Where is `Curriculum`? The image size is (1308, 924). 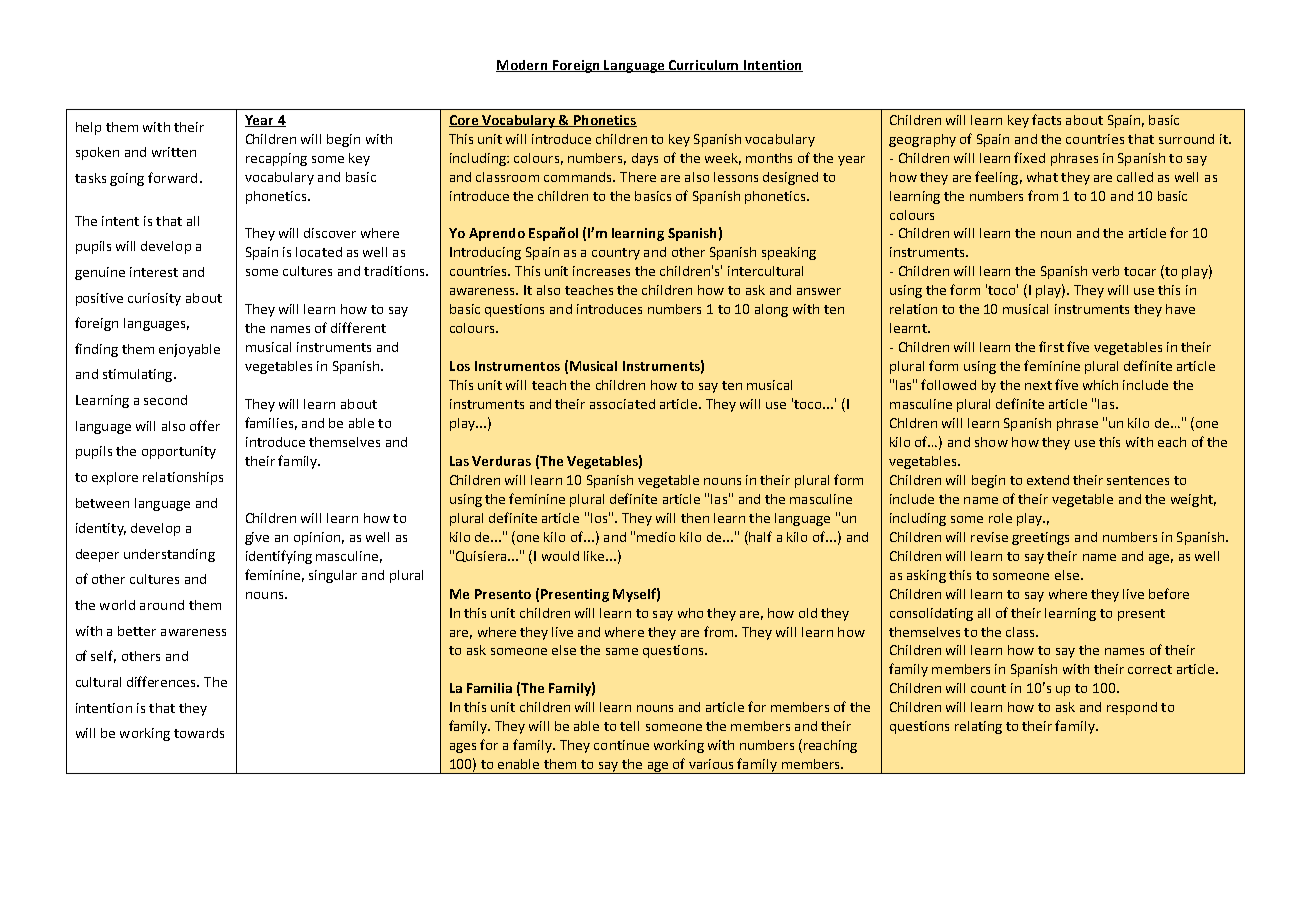
Curriculum is located at coordinates (703, 66).
